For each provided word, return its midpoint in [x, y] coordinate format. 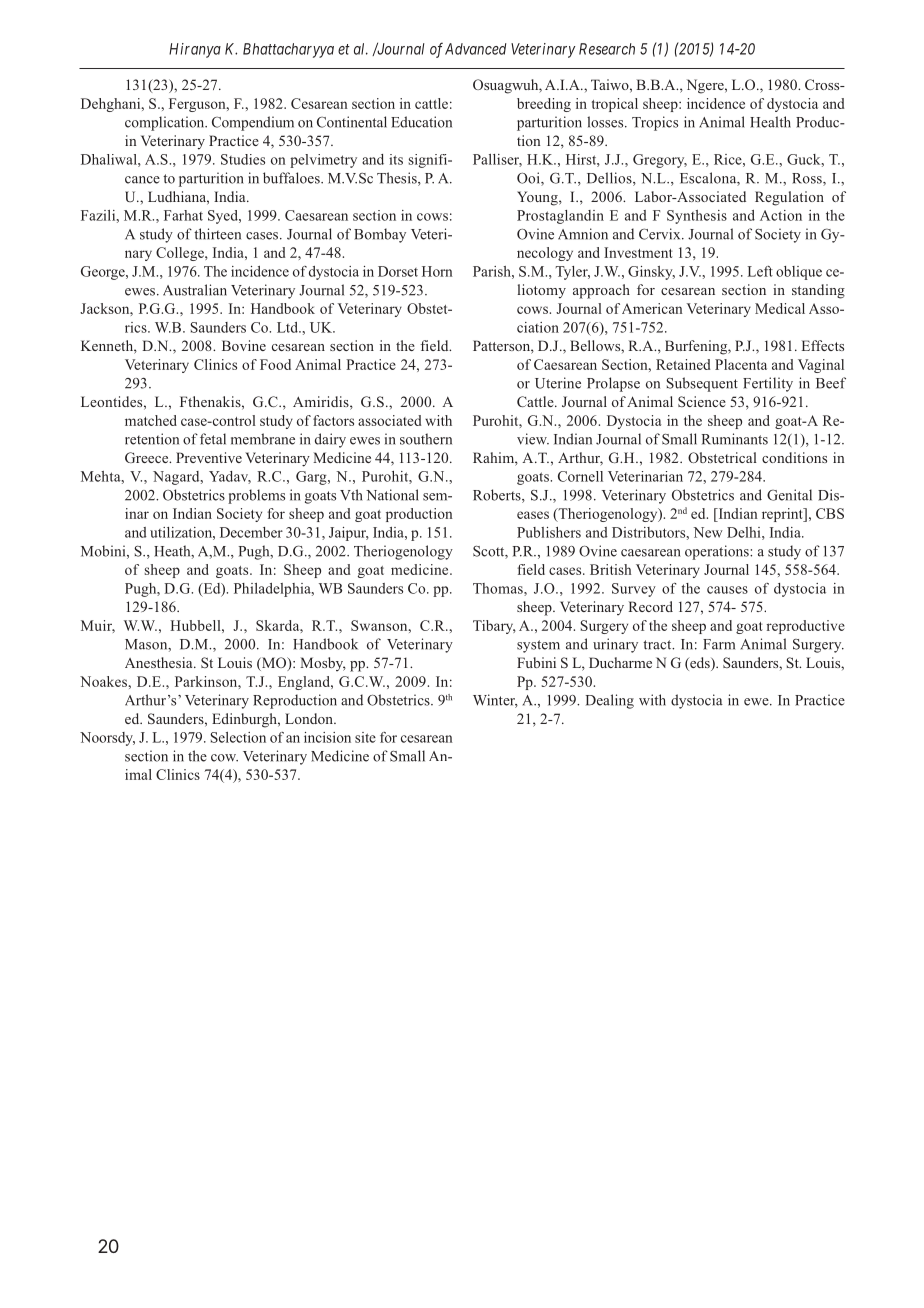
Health [770, 122]
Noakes [104, 681]
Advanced [475, 49]
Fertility [768, 384]
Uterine [558, 383]
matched [151, 420]
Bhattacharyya [288, 50]
